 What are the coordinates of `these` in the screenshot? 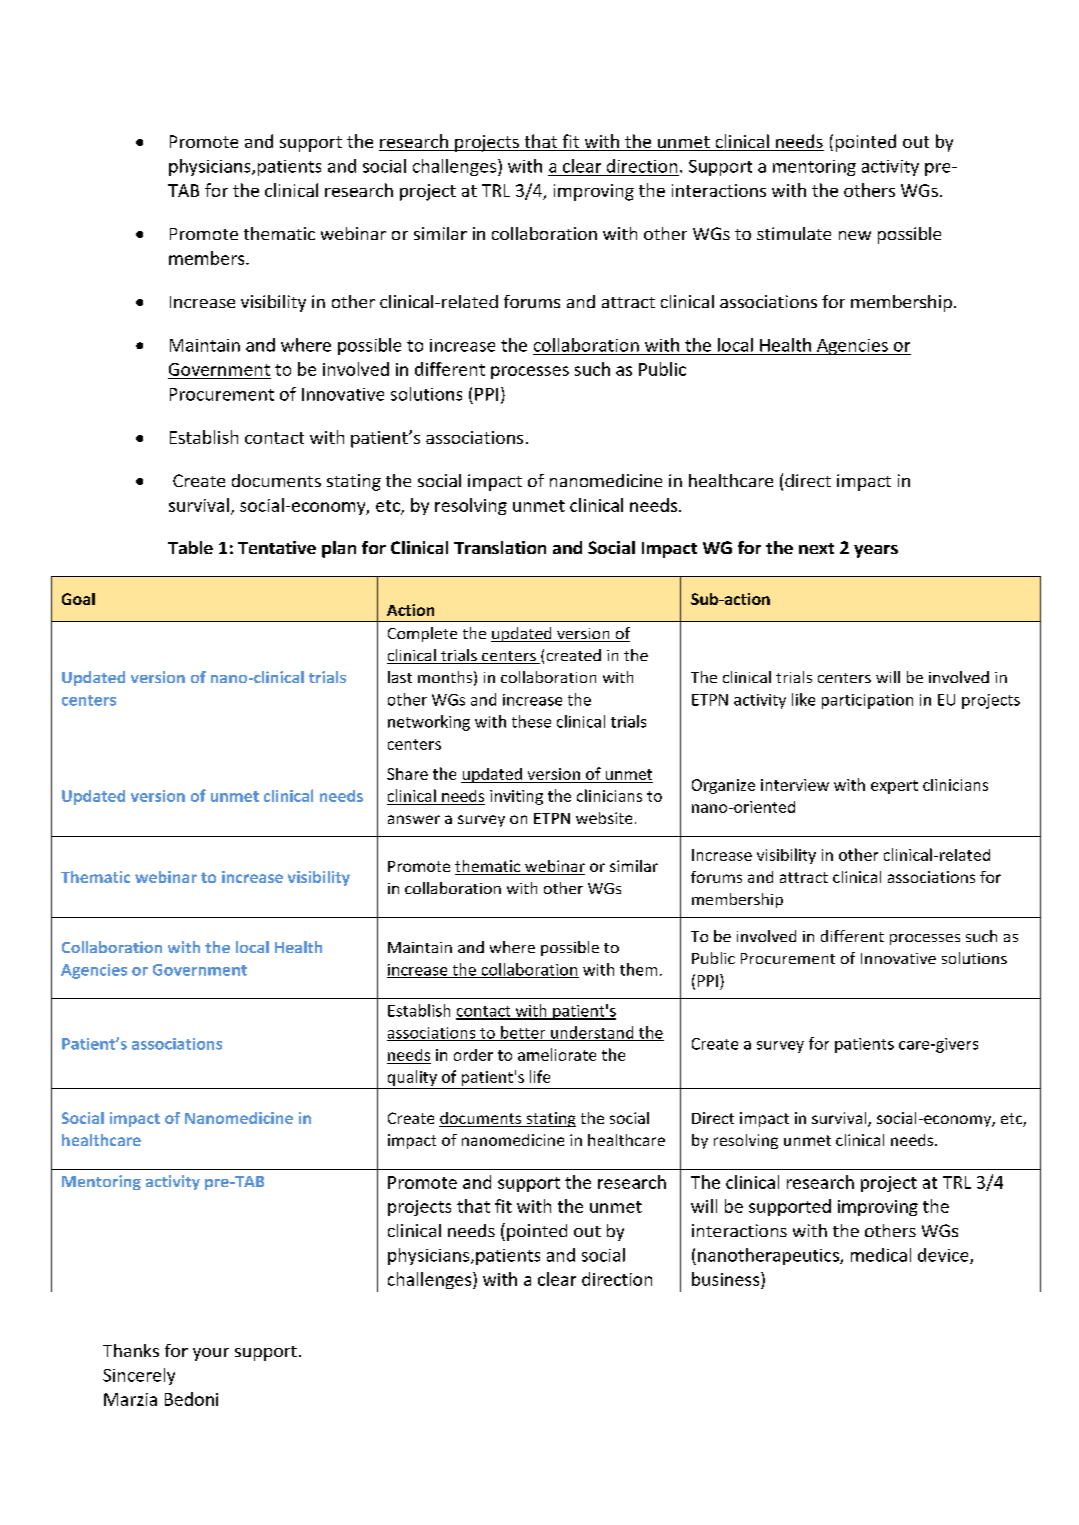 It's located at (531, 721).
